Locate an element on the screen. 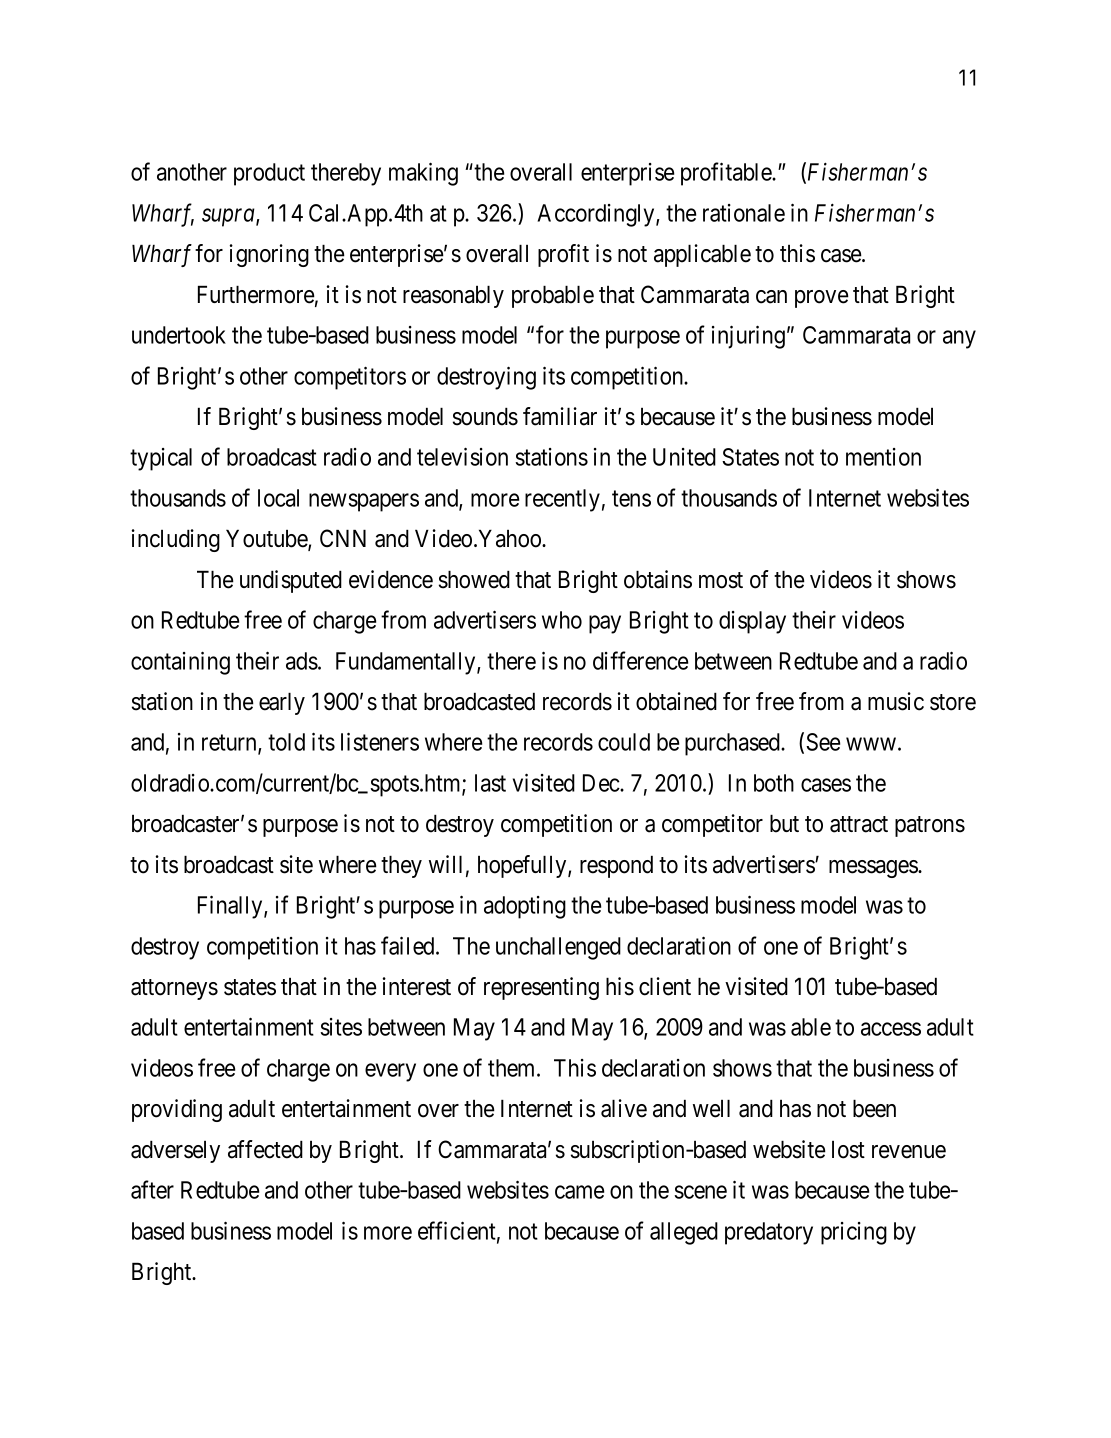 Image resolution: width=1111 pixels, height=1438 pixels. making is located at coordinates (423, 174).
